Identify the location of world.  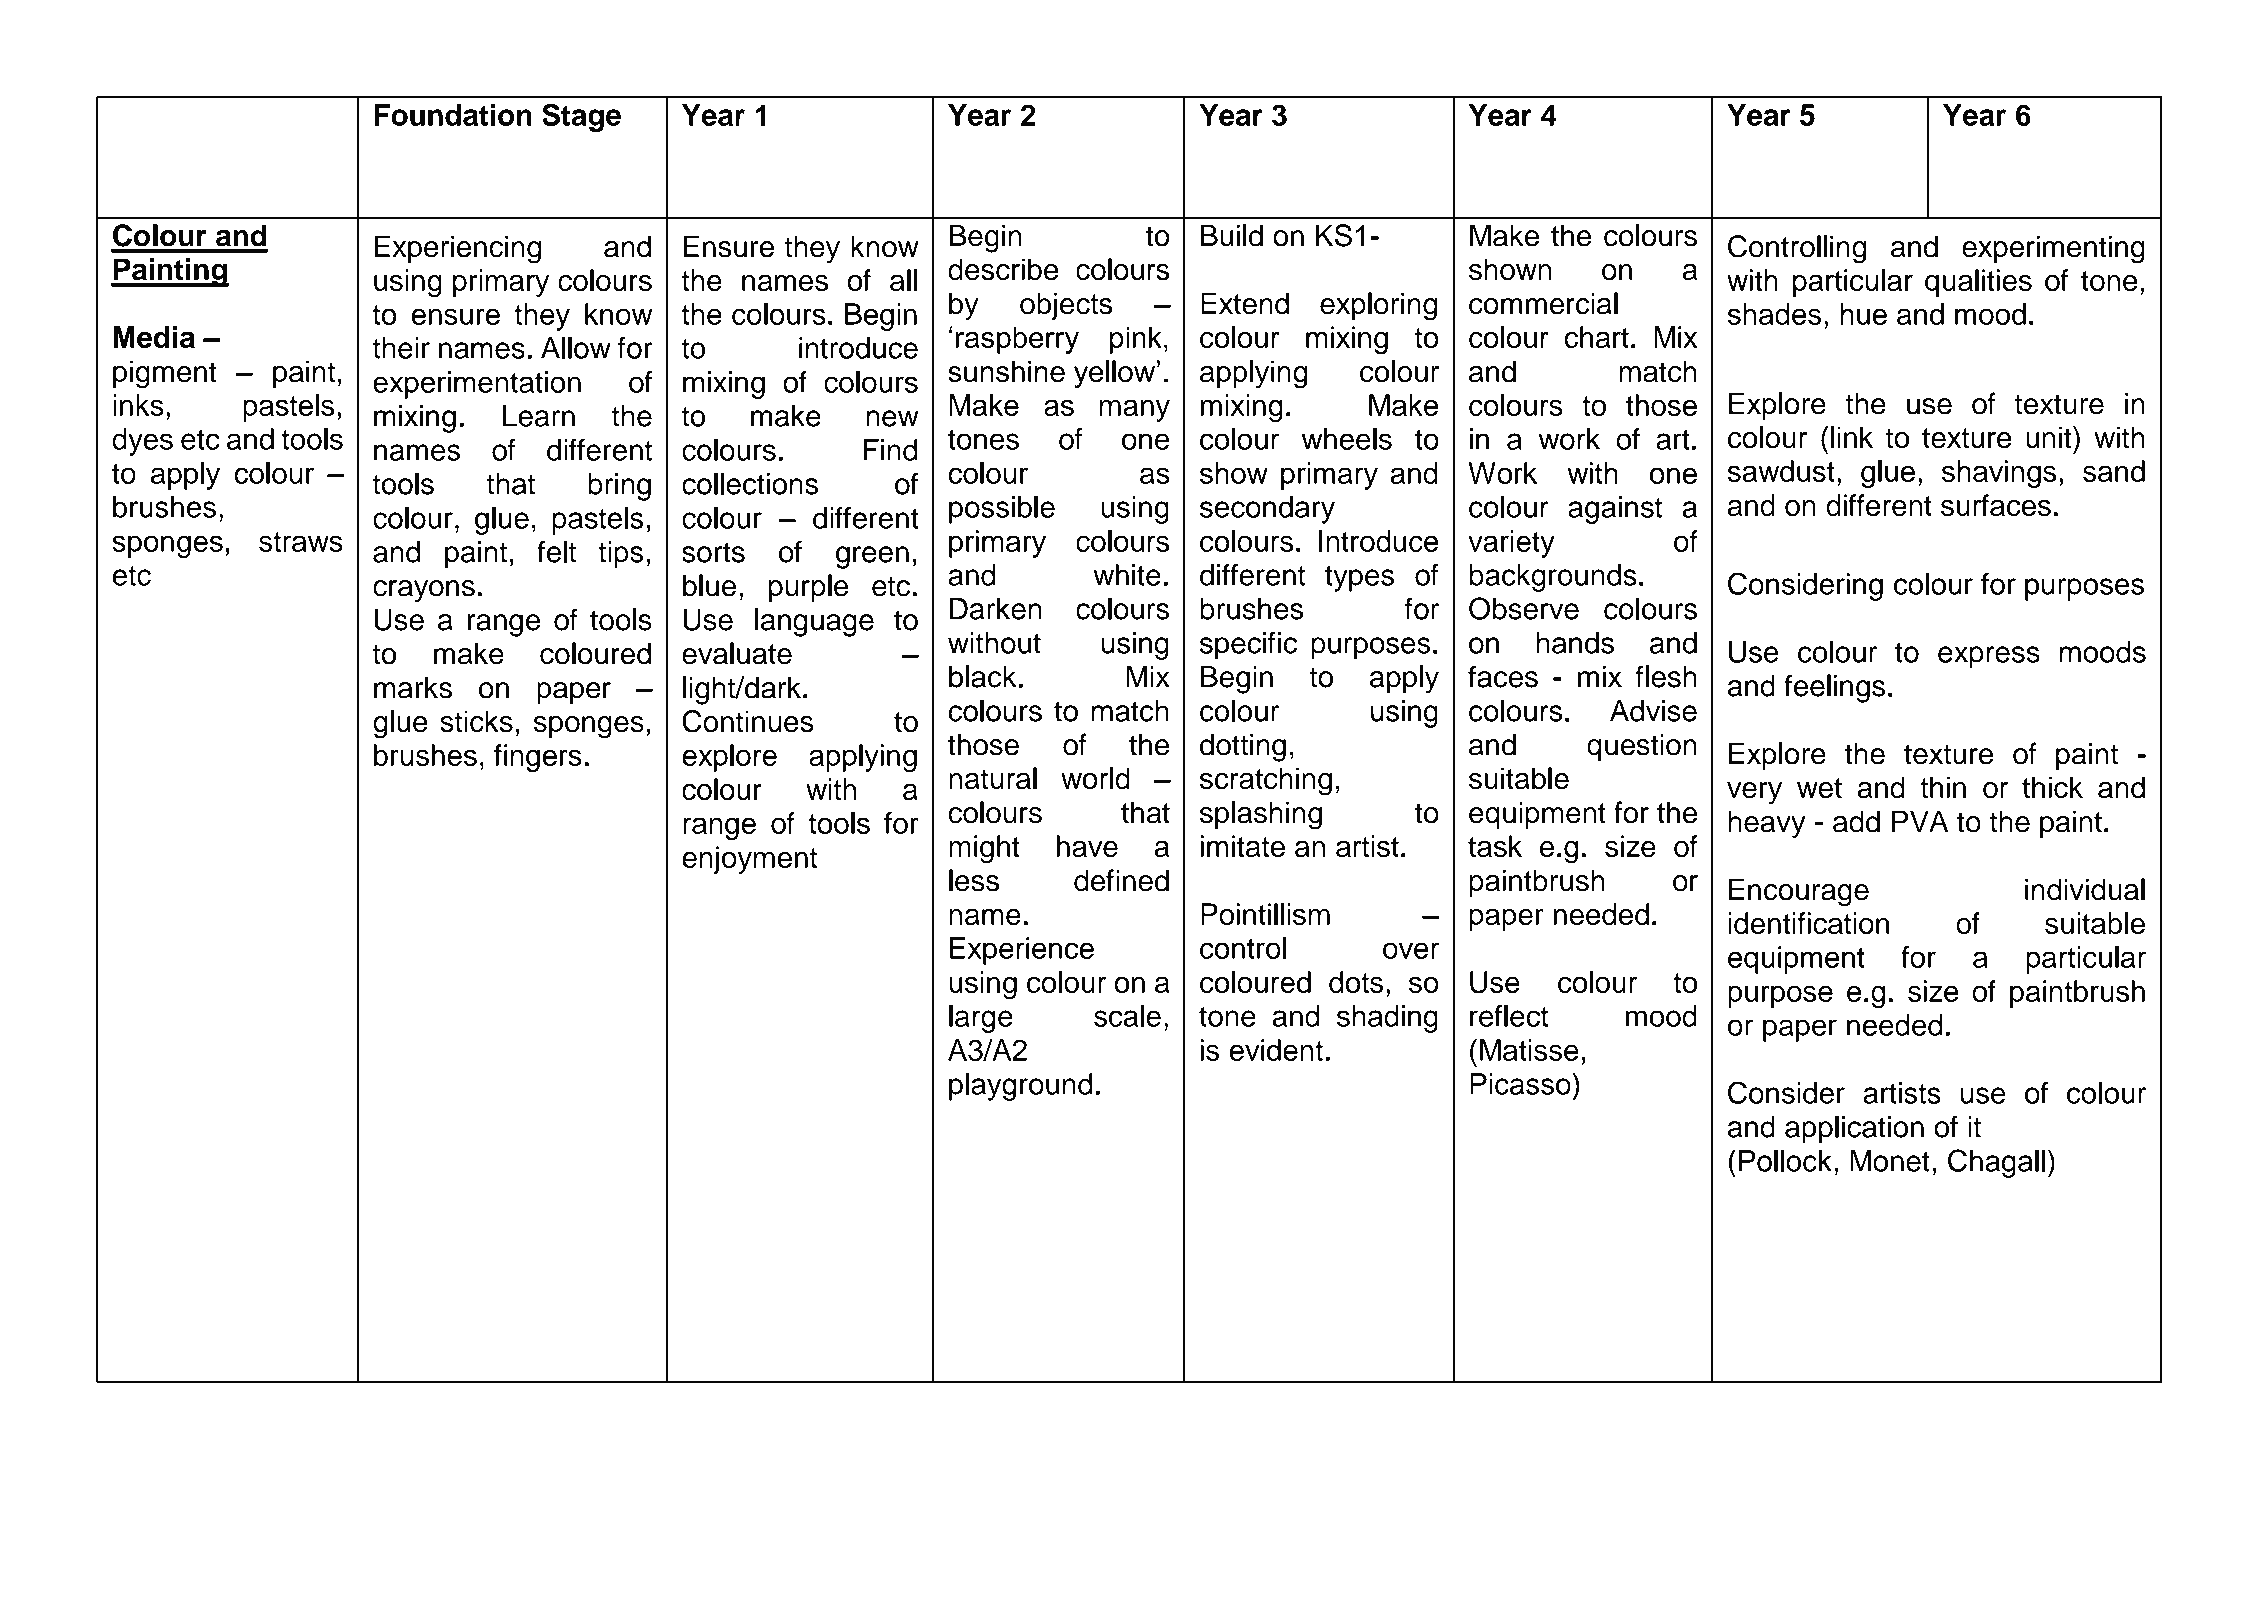
(1095, 778).
